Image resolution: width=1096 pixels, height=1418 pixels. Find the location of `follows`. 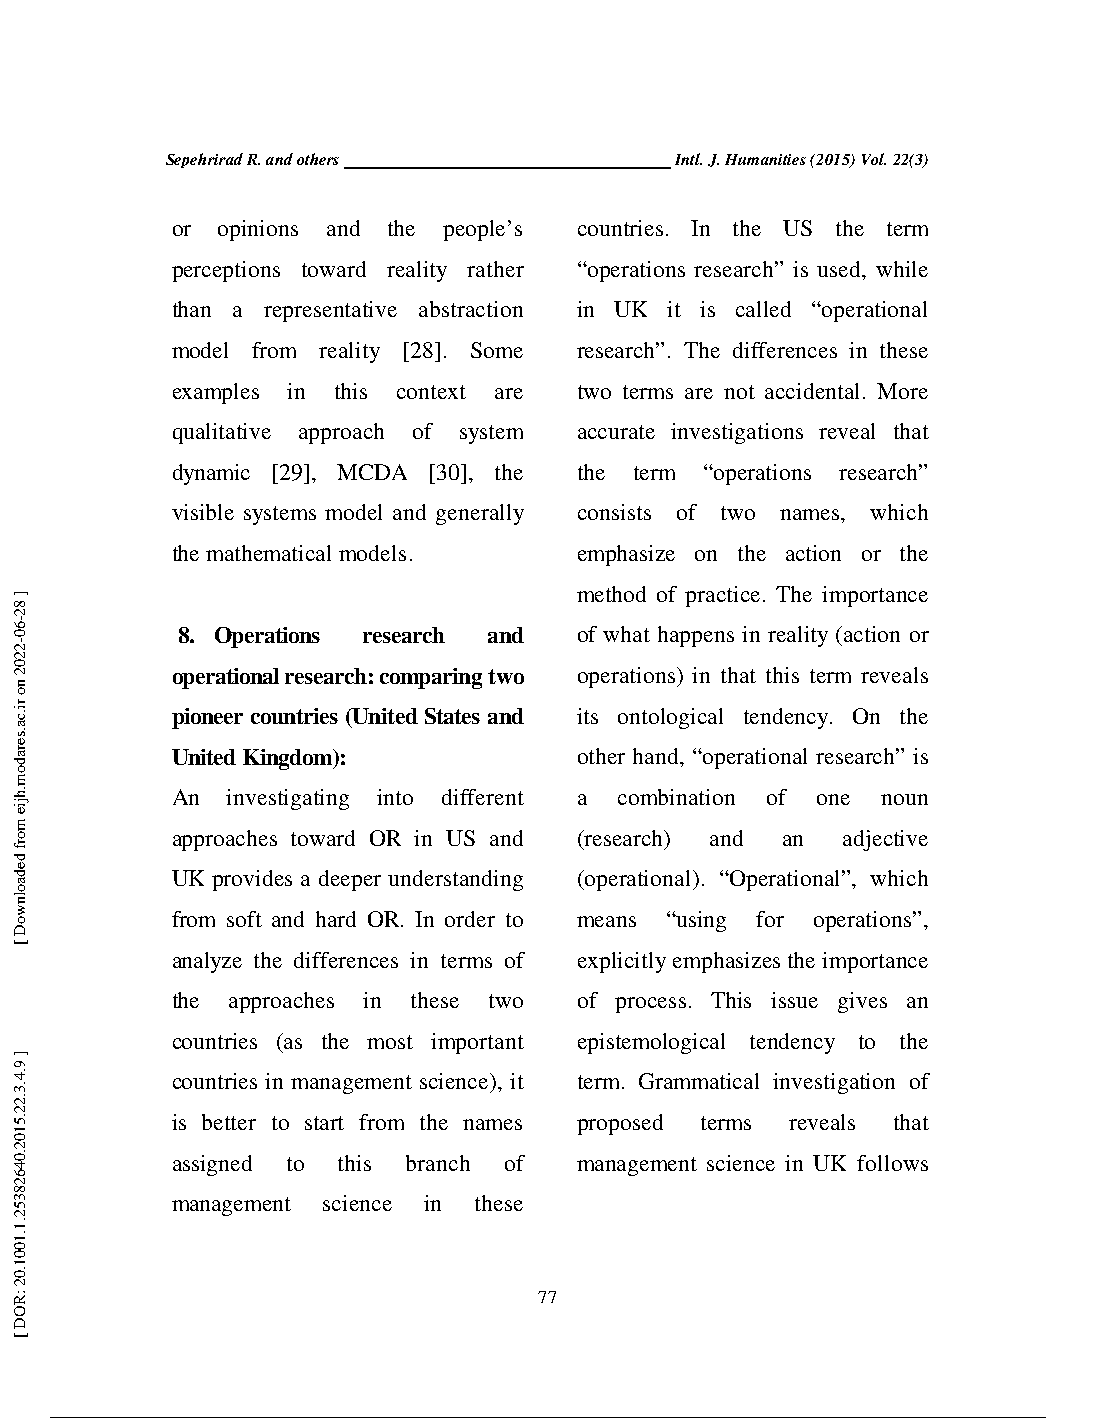

follows is located at coordinates (892, 1163).
